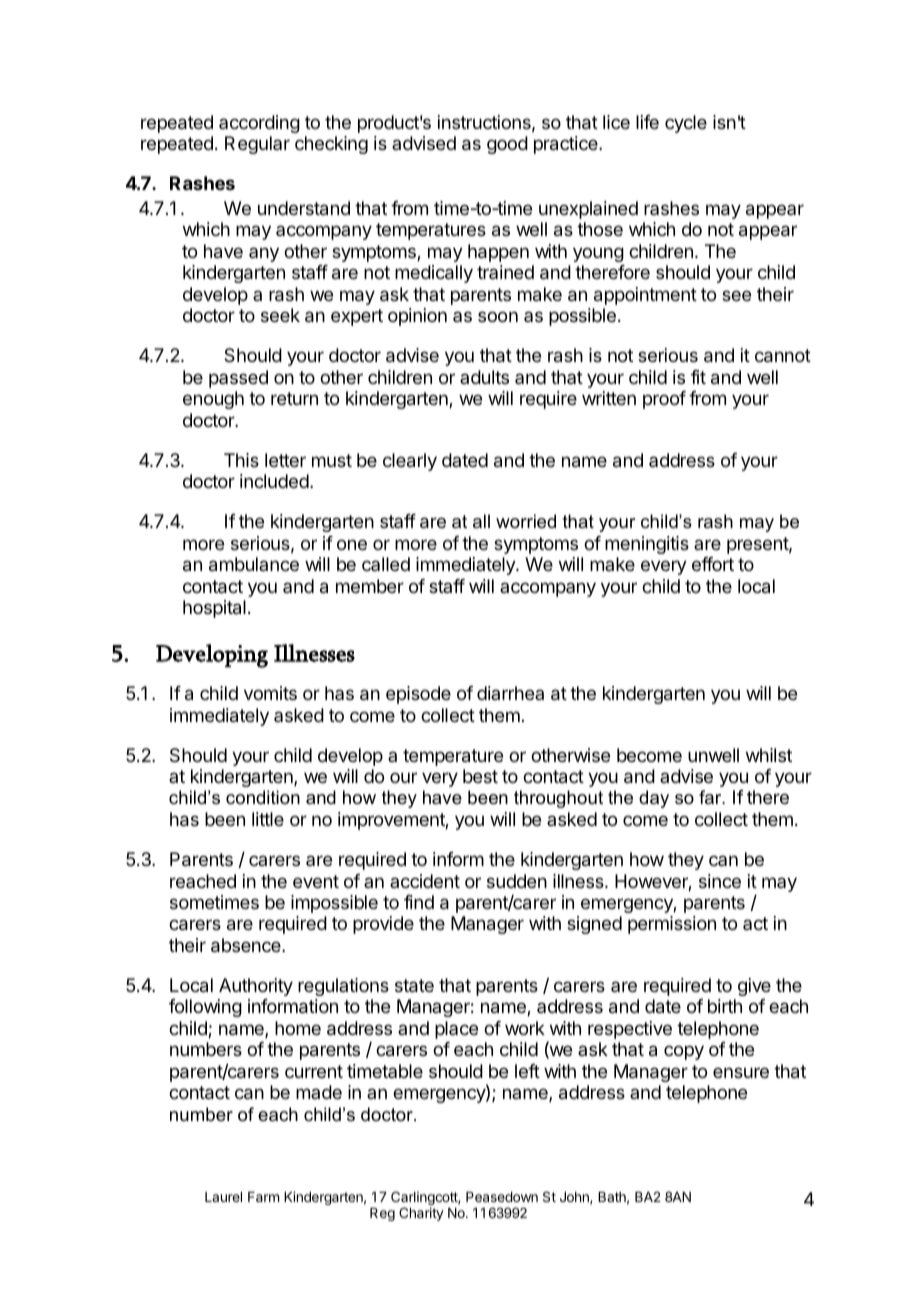 The width and height of the image is (924, 1308). I want to click on good, so click(507, 145).
